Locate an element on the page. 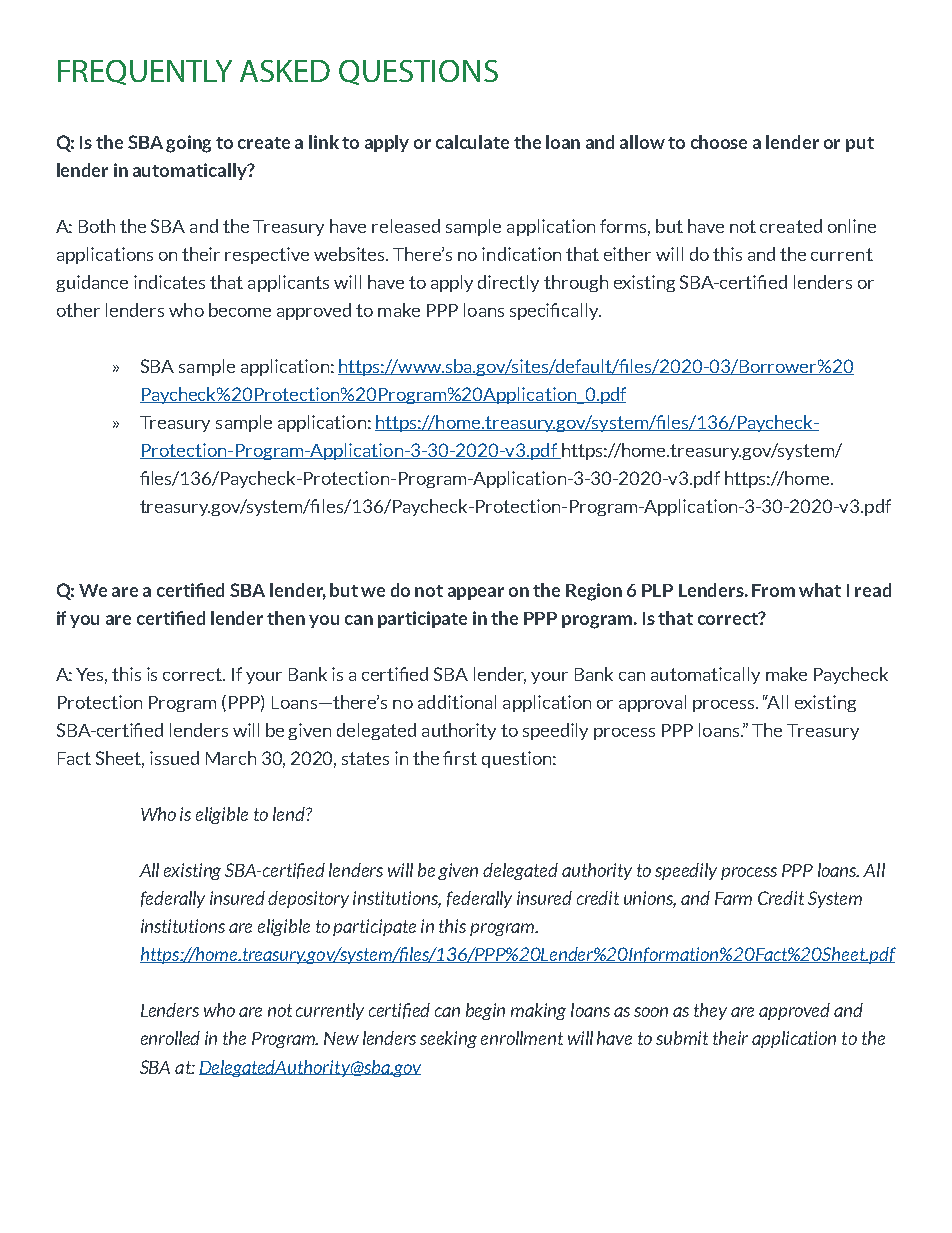 This document has width=952, height=1233. then is located at coordinates (286, 618).
